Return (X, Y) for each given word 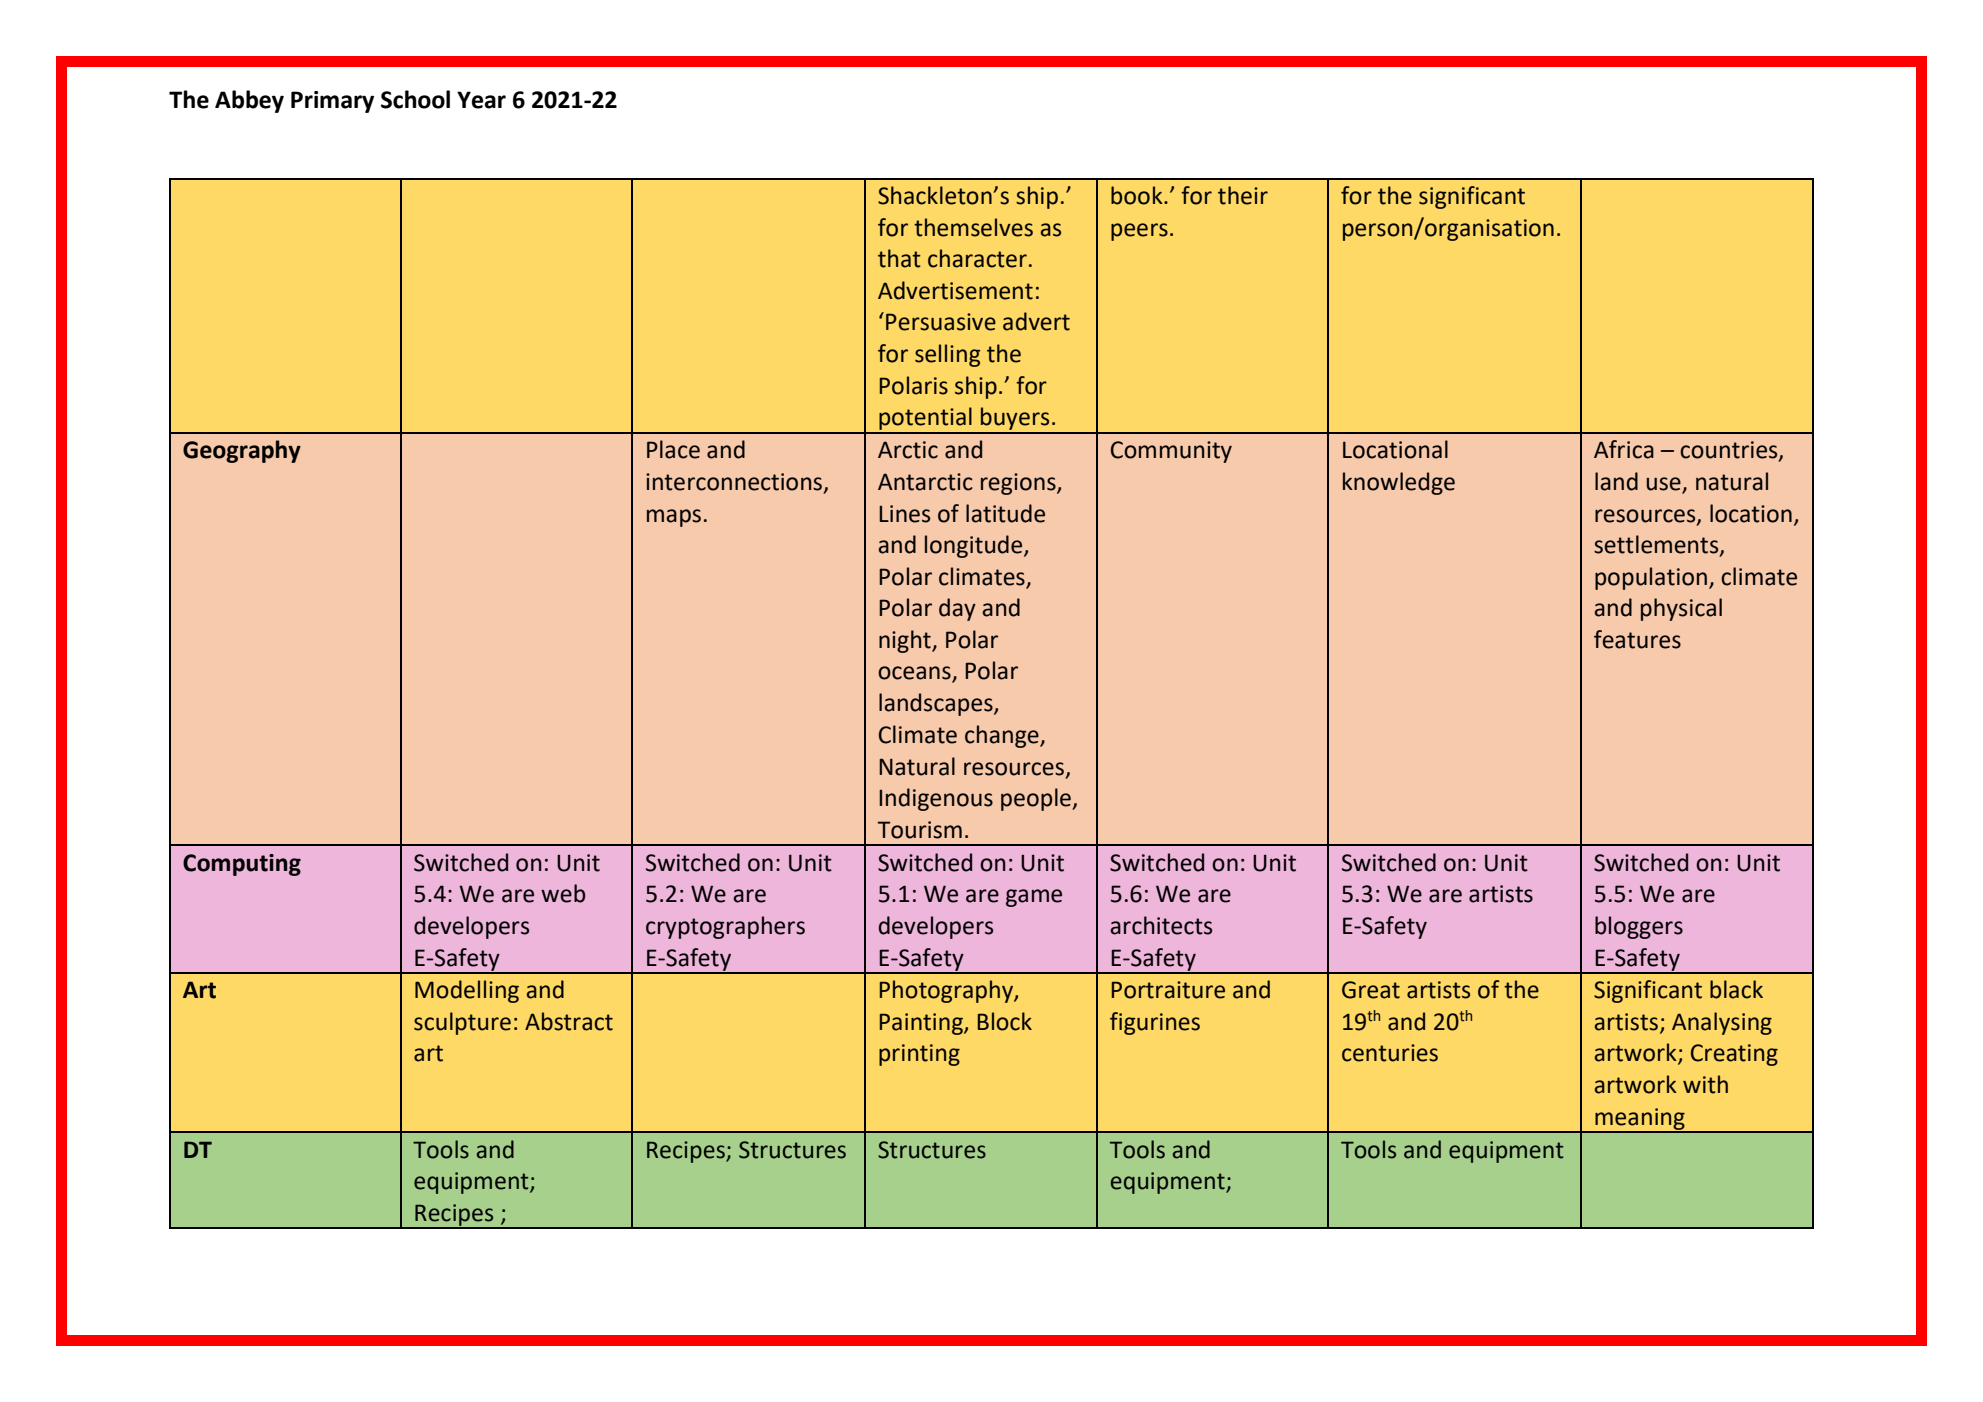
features (1637, 639)
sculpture (462, 1023)
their (1243, 195)
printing (919, 1055)
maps (674, 518)
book (1138, 195)
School (415, 99)
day (957, 609)
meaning (1640, 1120)
